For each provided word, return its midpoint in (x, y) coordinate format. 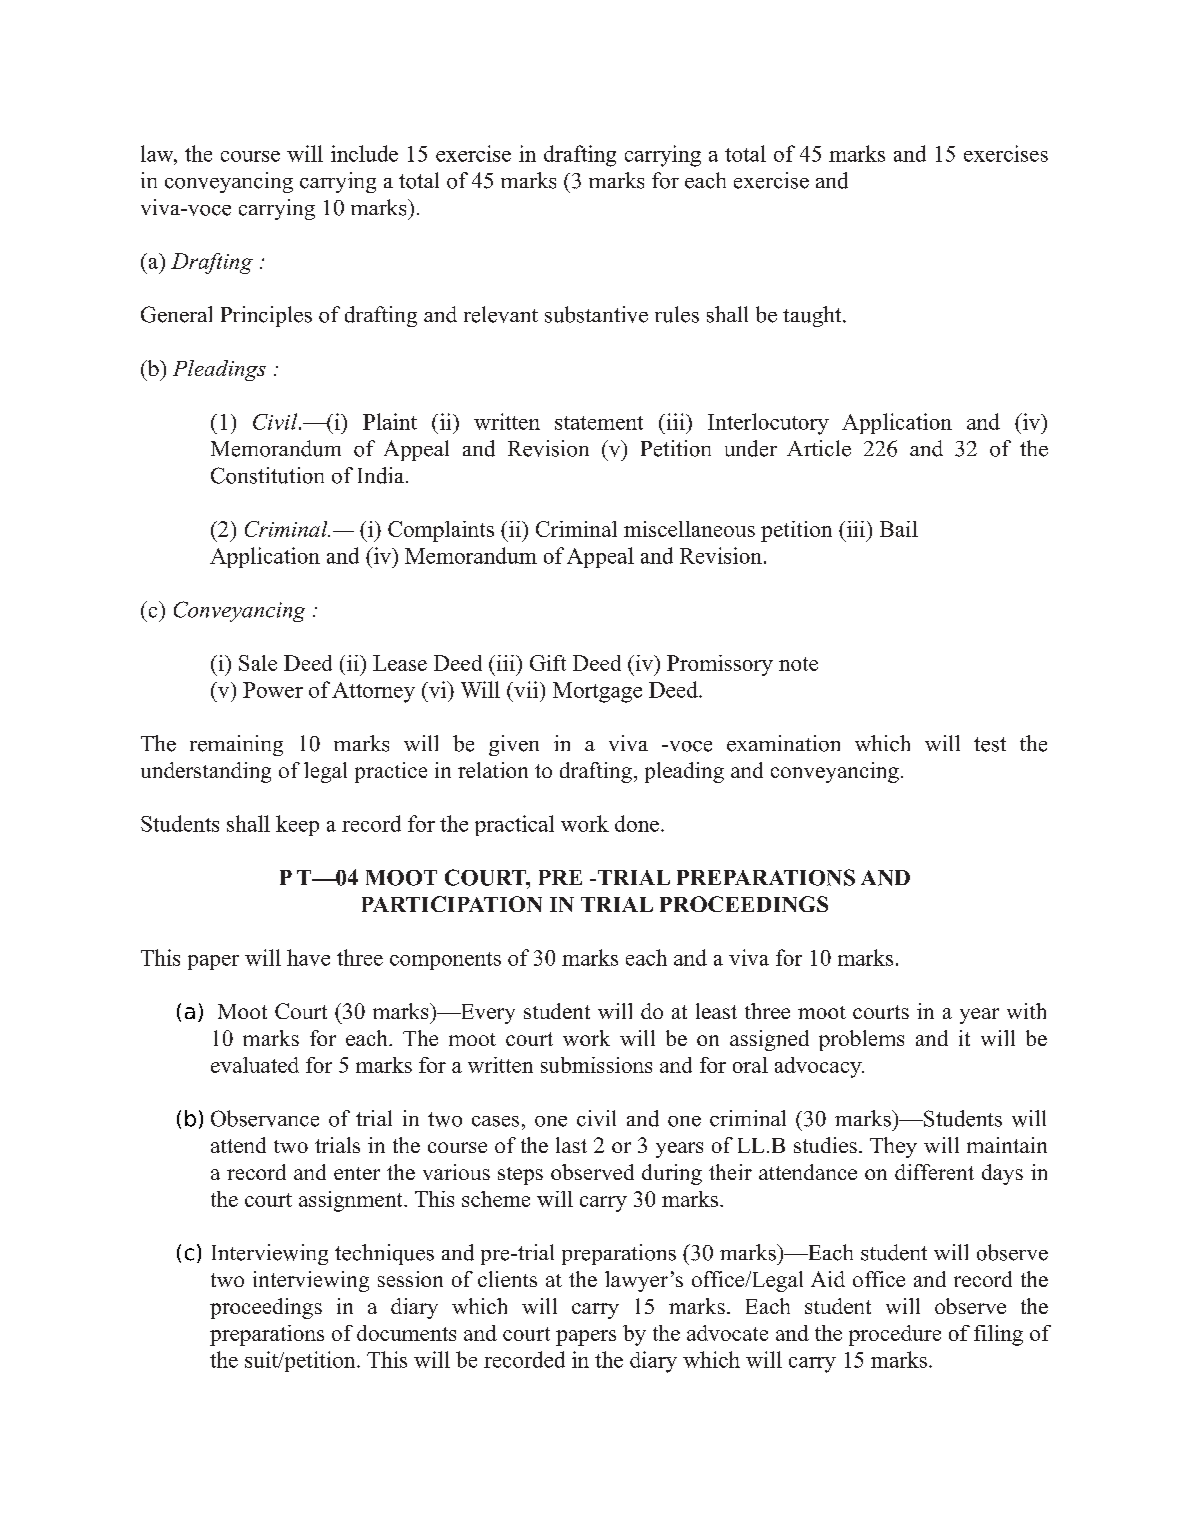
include (364, 153)
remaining (236, 745)
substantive (596, 314)
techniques (384, 1254)
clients (507, 1279)
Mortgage (597, 692)
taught (813, 316)
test (990, 744)
